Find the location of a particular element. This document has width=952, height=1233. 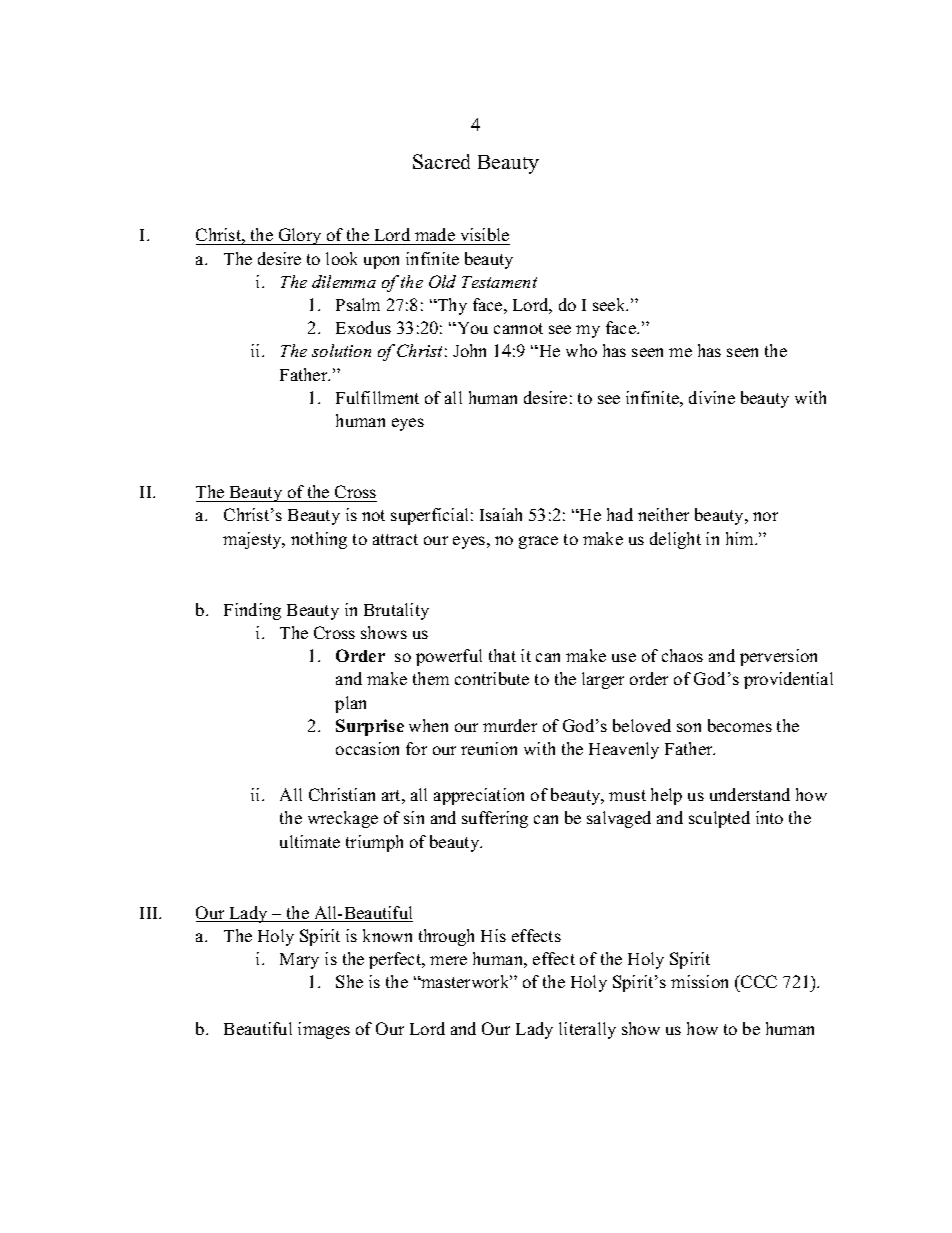

plan is located at coordinates (350, 704).
